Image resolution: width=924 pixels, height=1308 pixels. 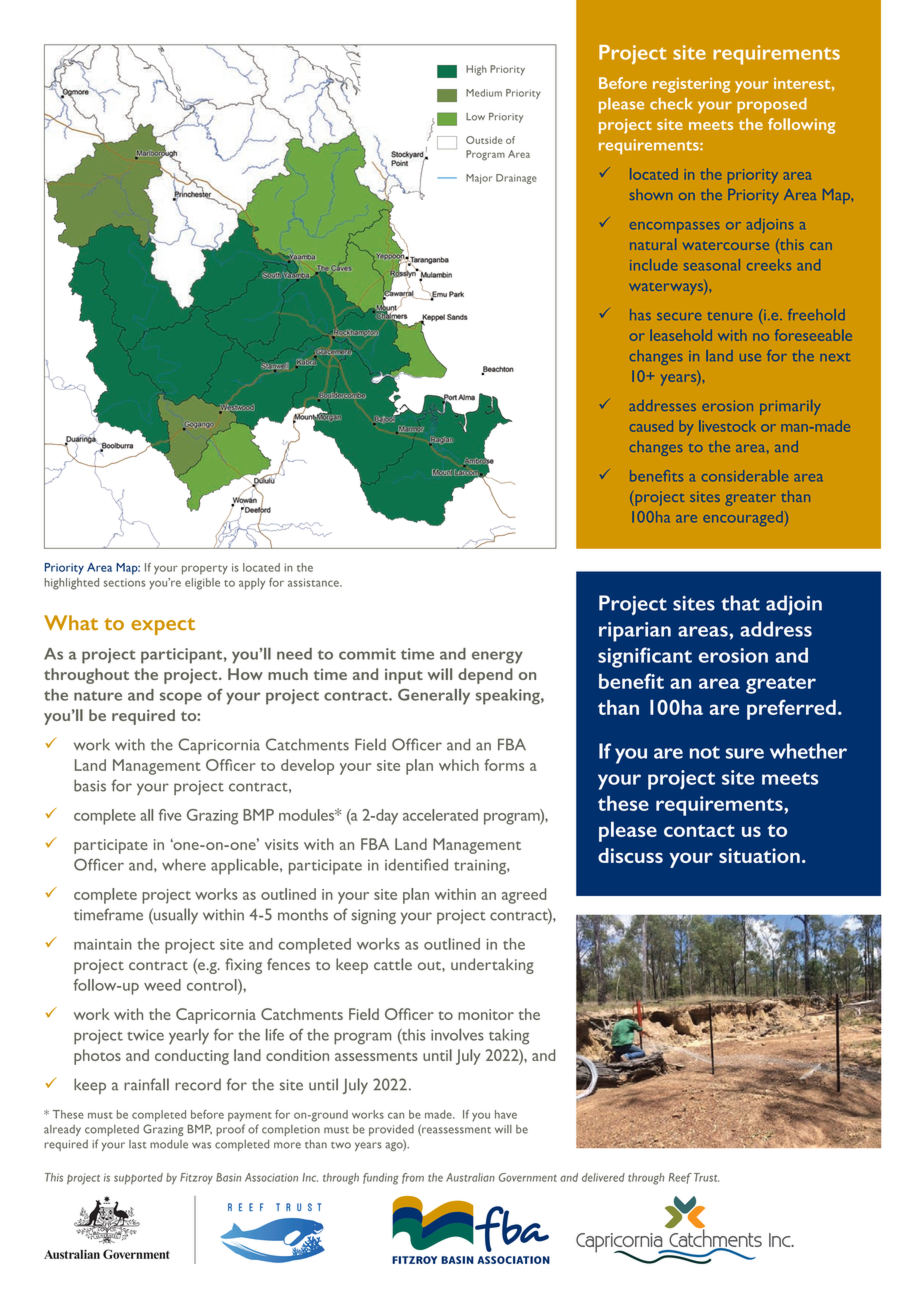 What do you see at coordinates (470, 1177) in the screenshot?
I see `Australian` at bounding box center [470, 1177].
